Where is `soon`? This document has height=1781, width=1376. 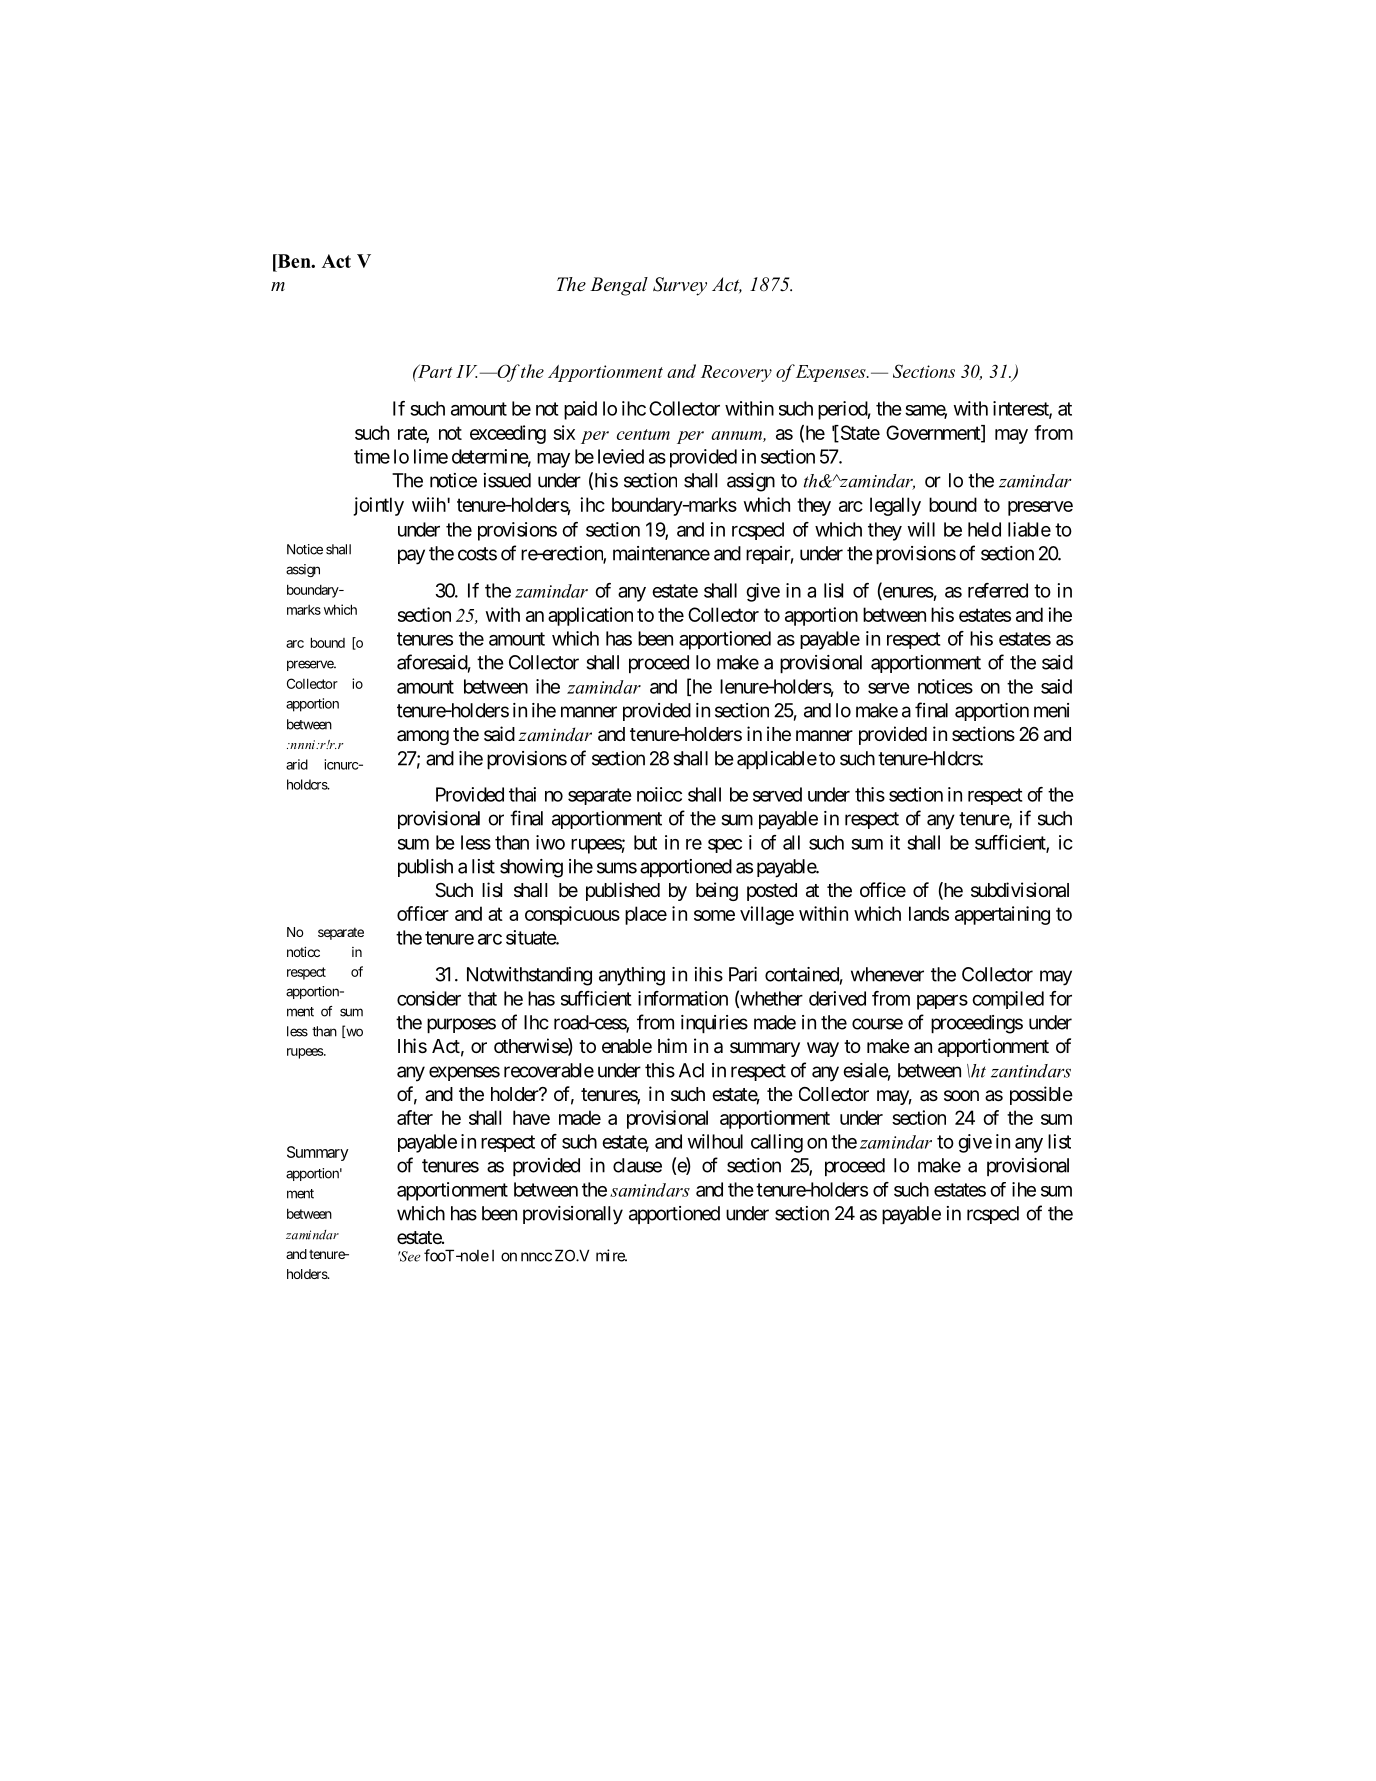
soon is located at coordinates (961, 1095).
